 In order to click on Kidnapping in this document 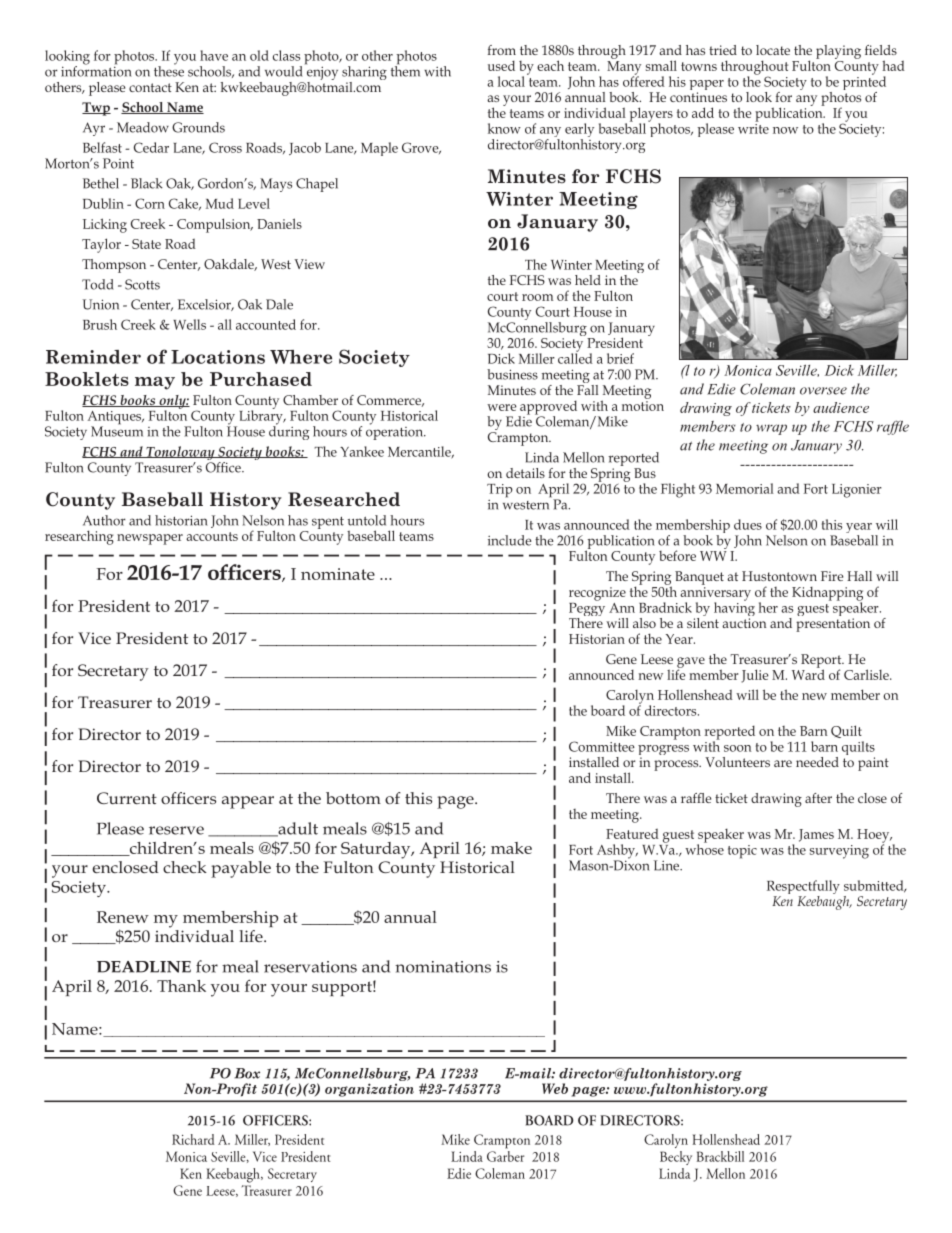, I will do `click(827, 594)`.
